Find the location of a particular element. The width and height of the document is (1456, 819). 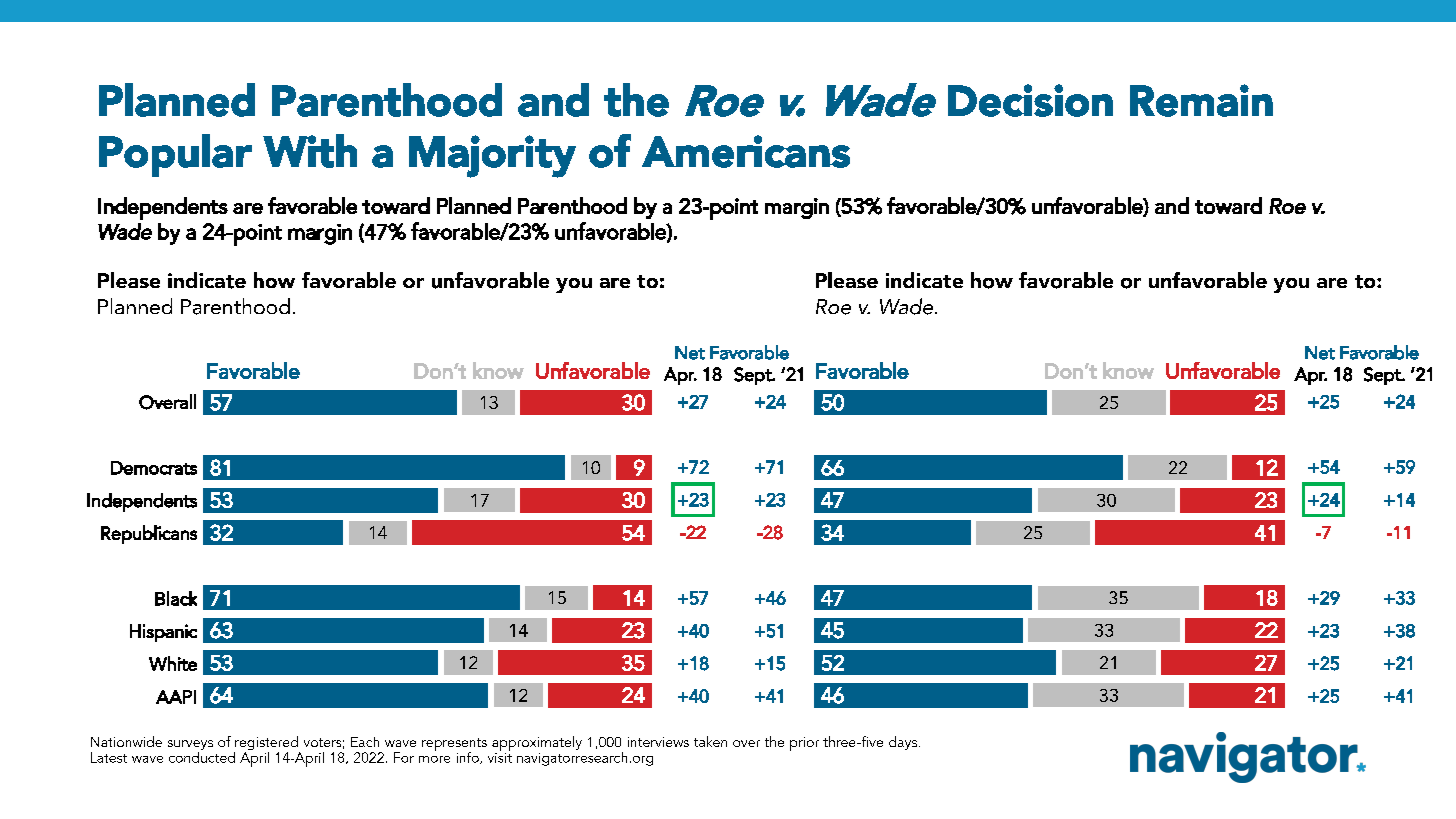

registered is located at coordinates (267, 744).
